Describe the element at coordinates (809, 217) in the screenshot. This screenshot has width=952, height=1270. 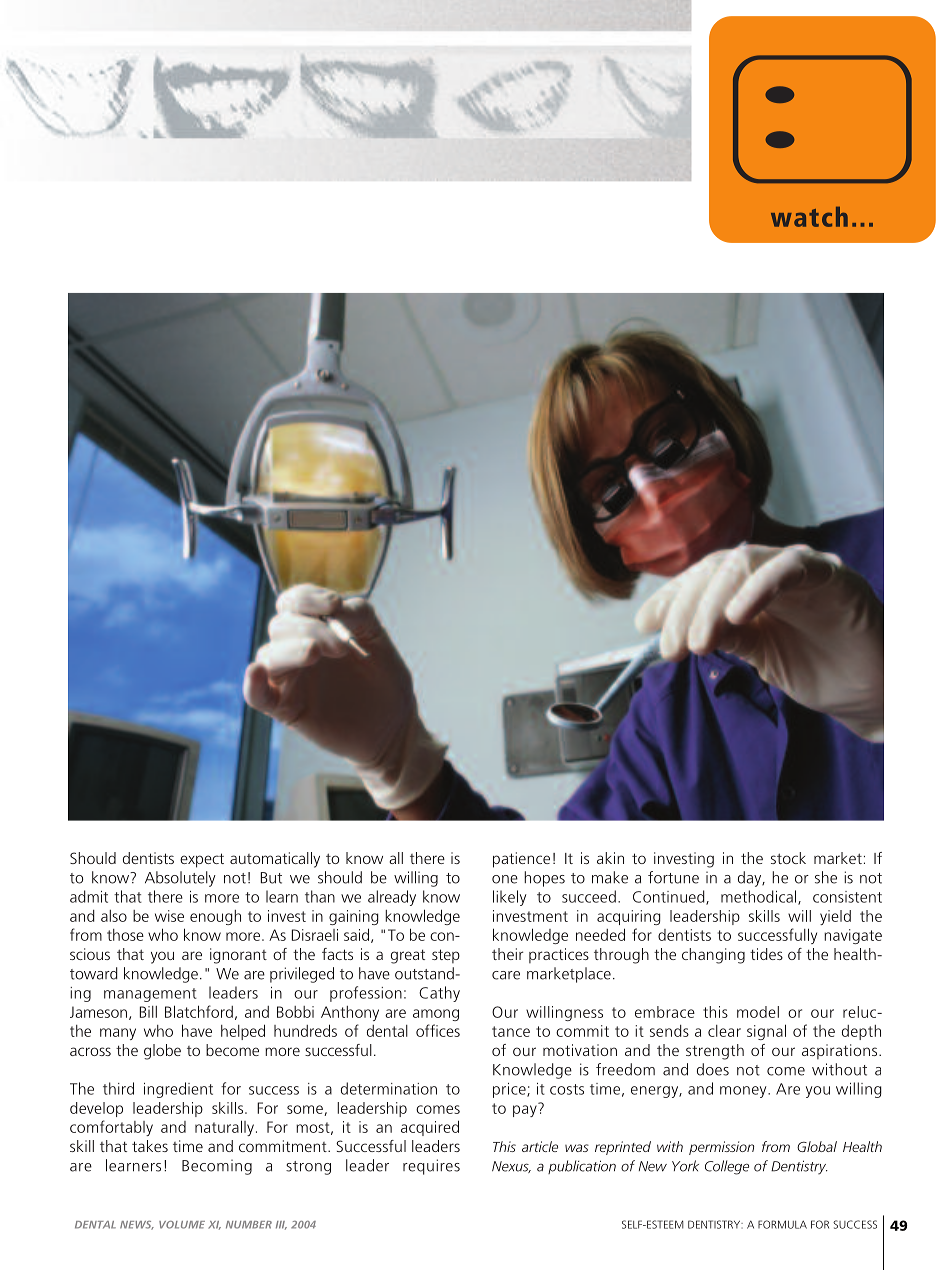
I see `watch` at that location.
